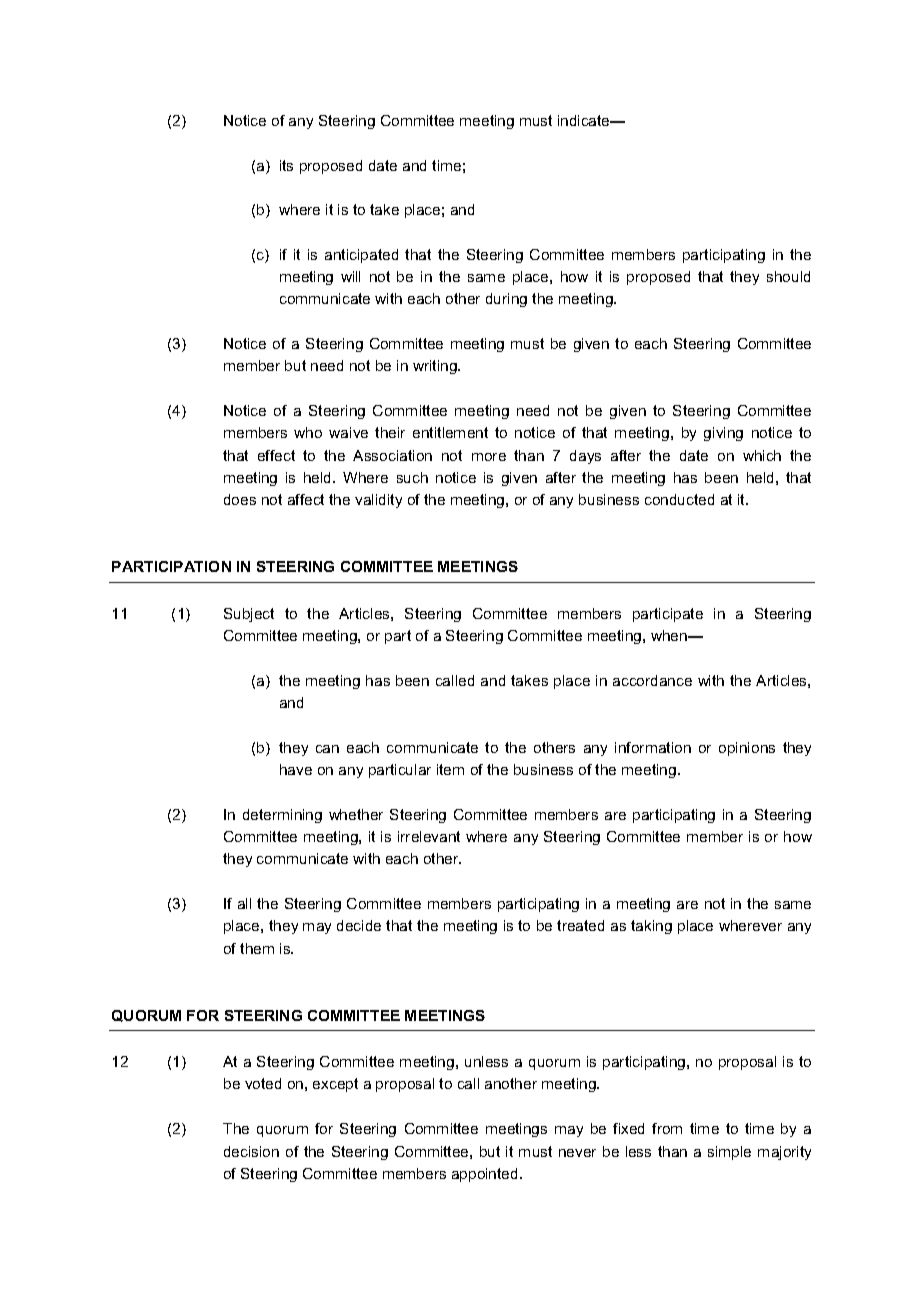 Image resolution: width=924 pixels, height=1307 pixels. Describe the element at coordinates (585, 120) in the image. I see `indicate` at that location.
